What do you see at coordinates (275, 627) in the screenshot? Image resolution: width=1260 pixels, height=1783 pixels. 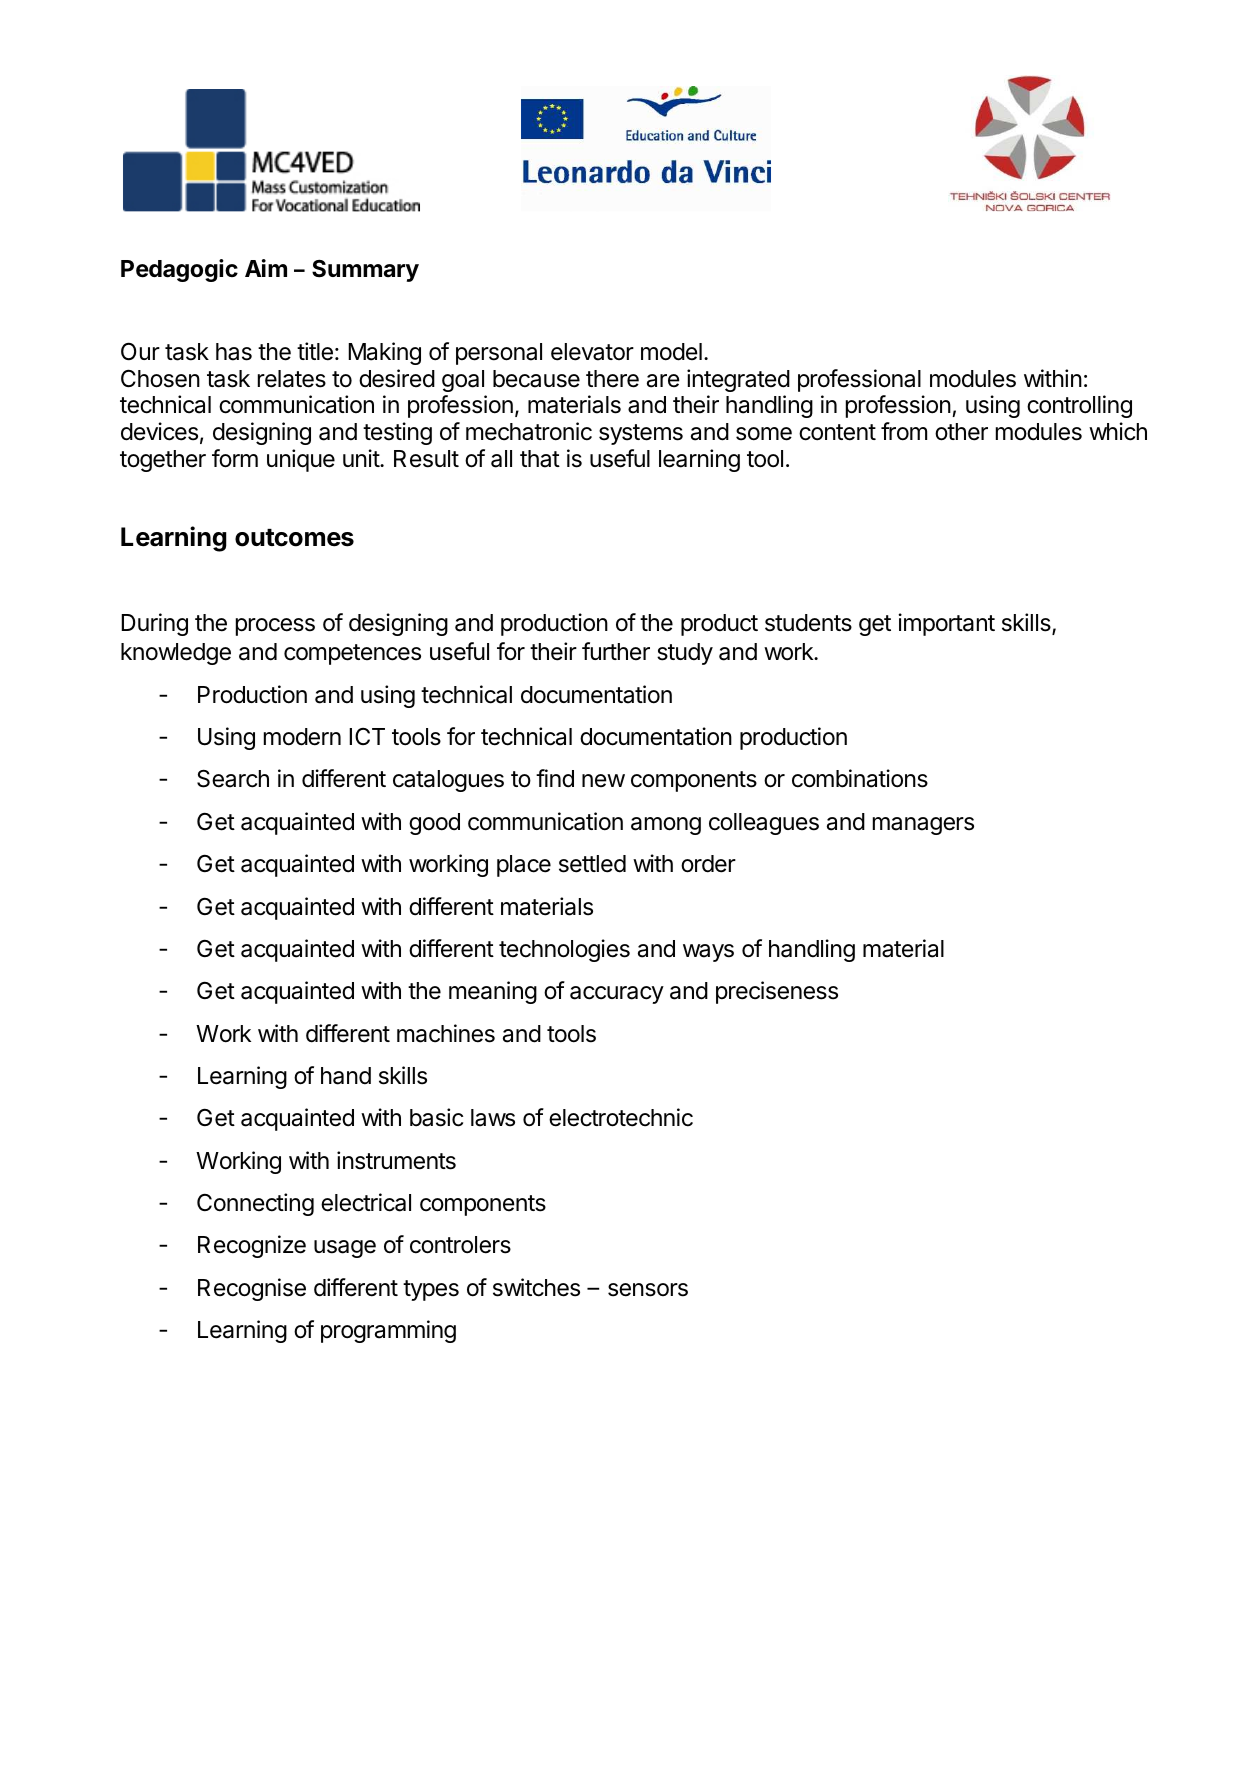 I see `process` at bounding box center [275, 627].
